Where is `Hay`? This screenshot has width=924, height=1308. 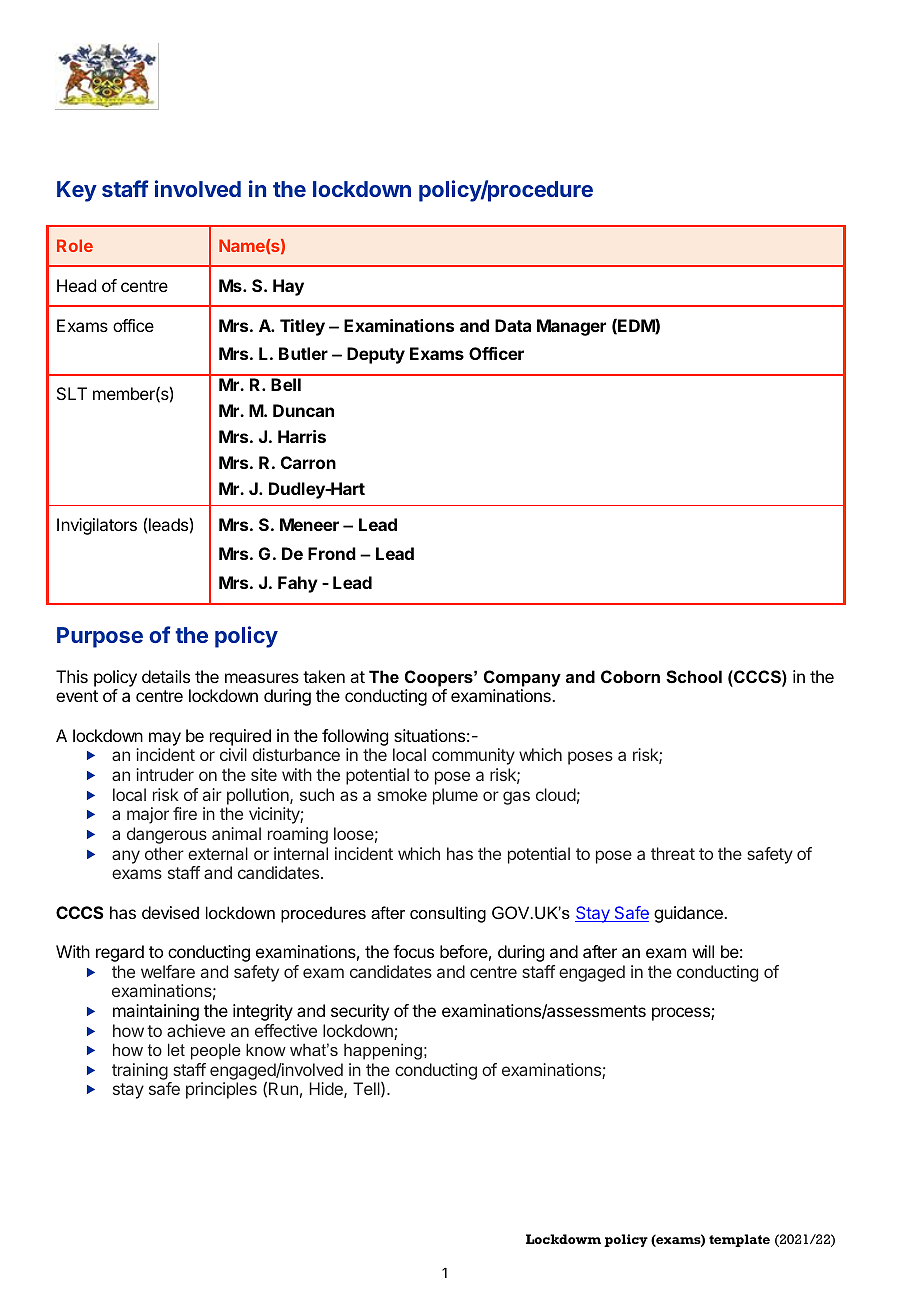 Hay is located at coordinates (288, 287).
